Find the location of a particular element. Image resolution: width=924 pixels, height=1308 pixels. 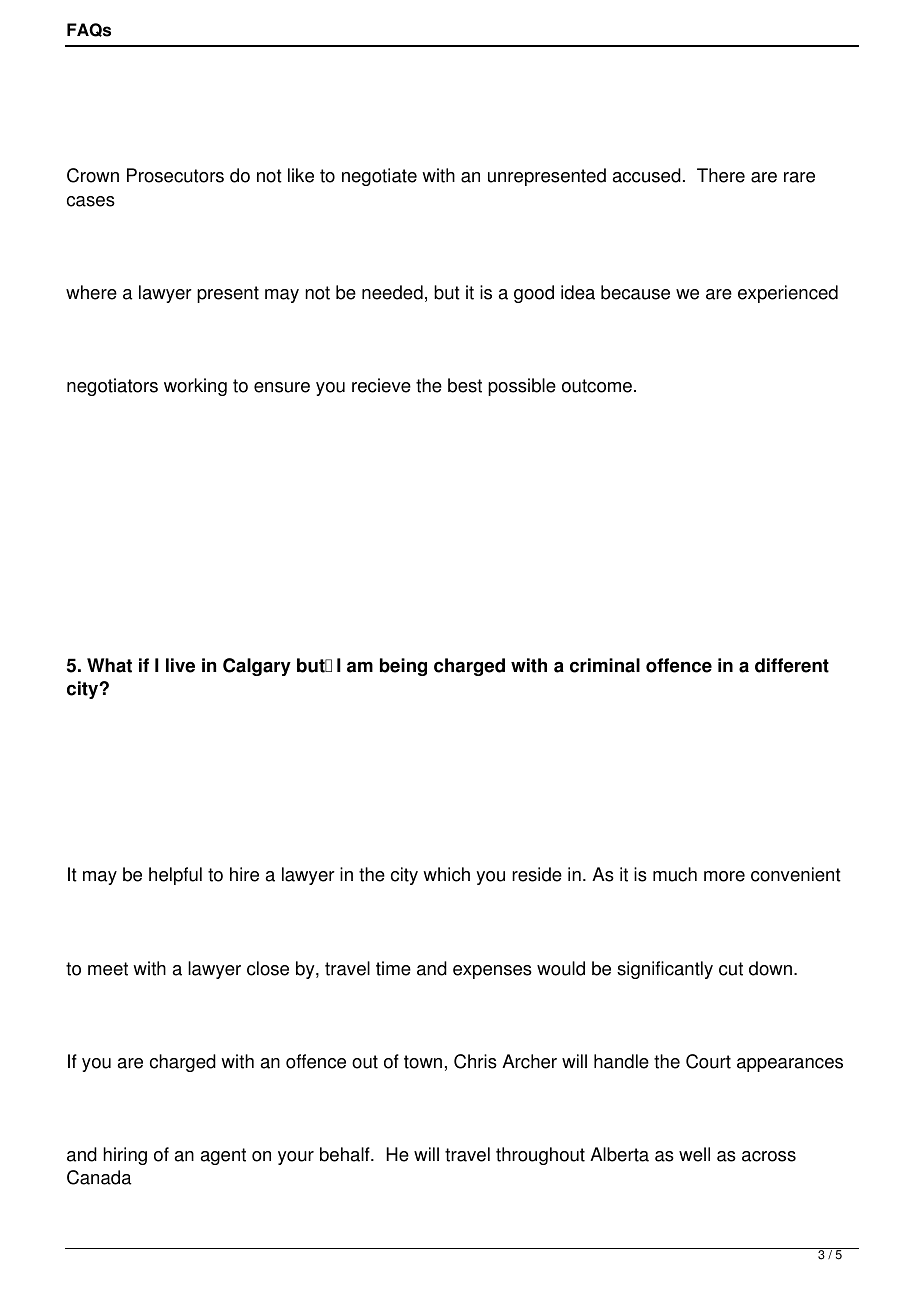

Prosecutors is located at coordinates (175, 175).
